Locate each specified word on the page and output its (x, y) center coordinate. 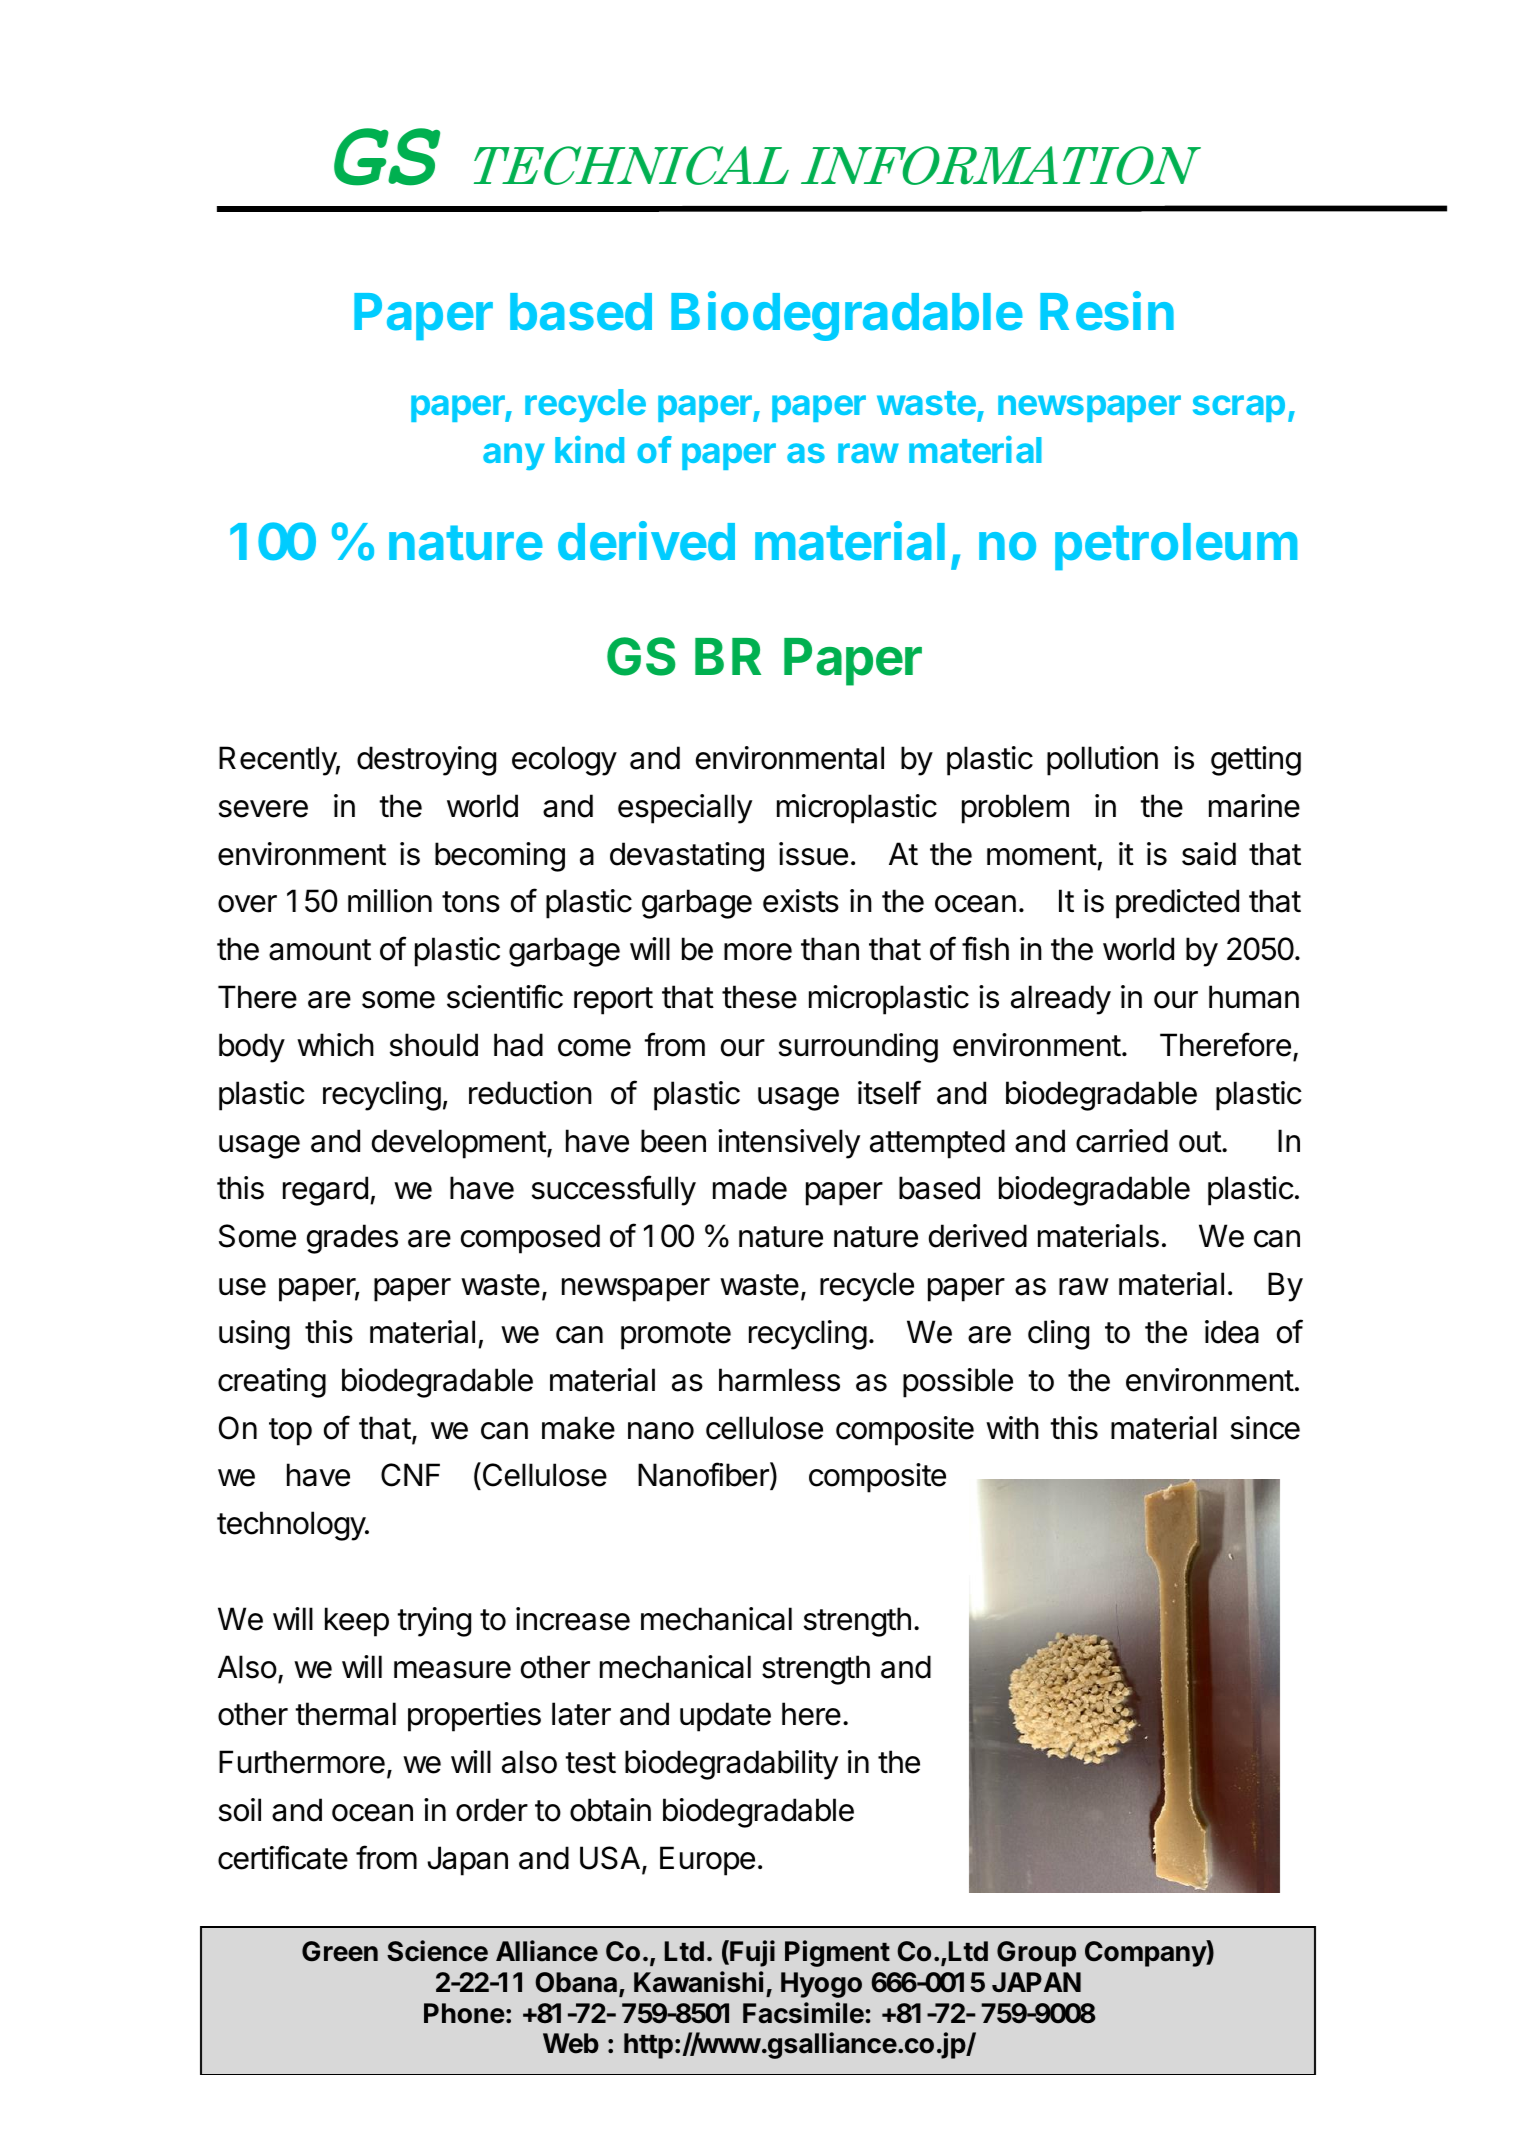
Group (1036, 1954)
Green (340, 1951)
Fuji (751, 1953)
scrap (1239, 408)
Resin (1107, 311)
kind (589, 449)
